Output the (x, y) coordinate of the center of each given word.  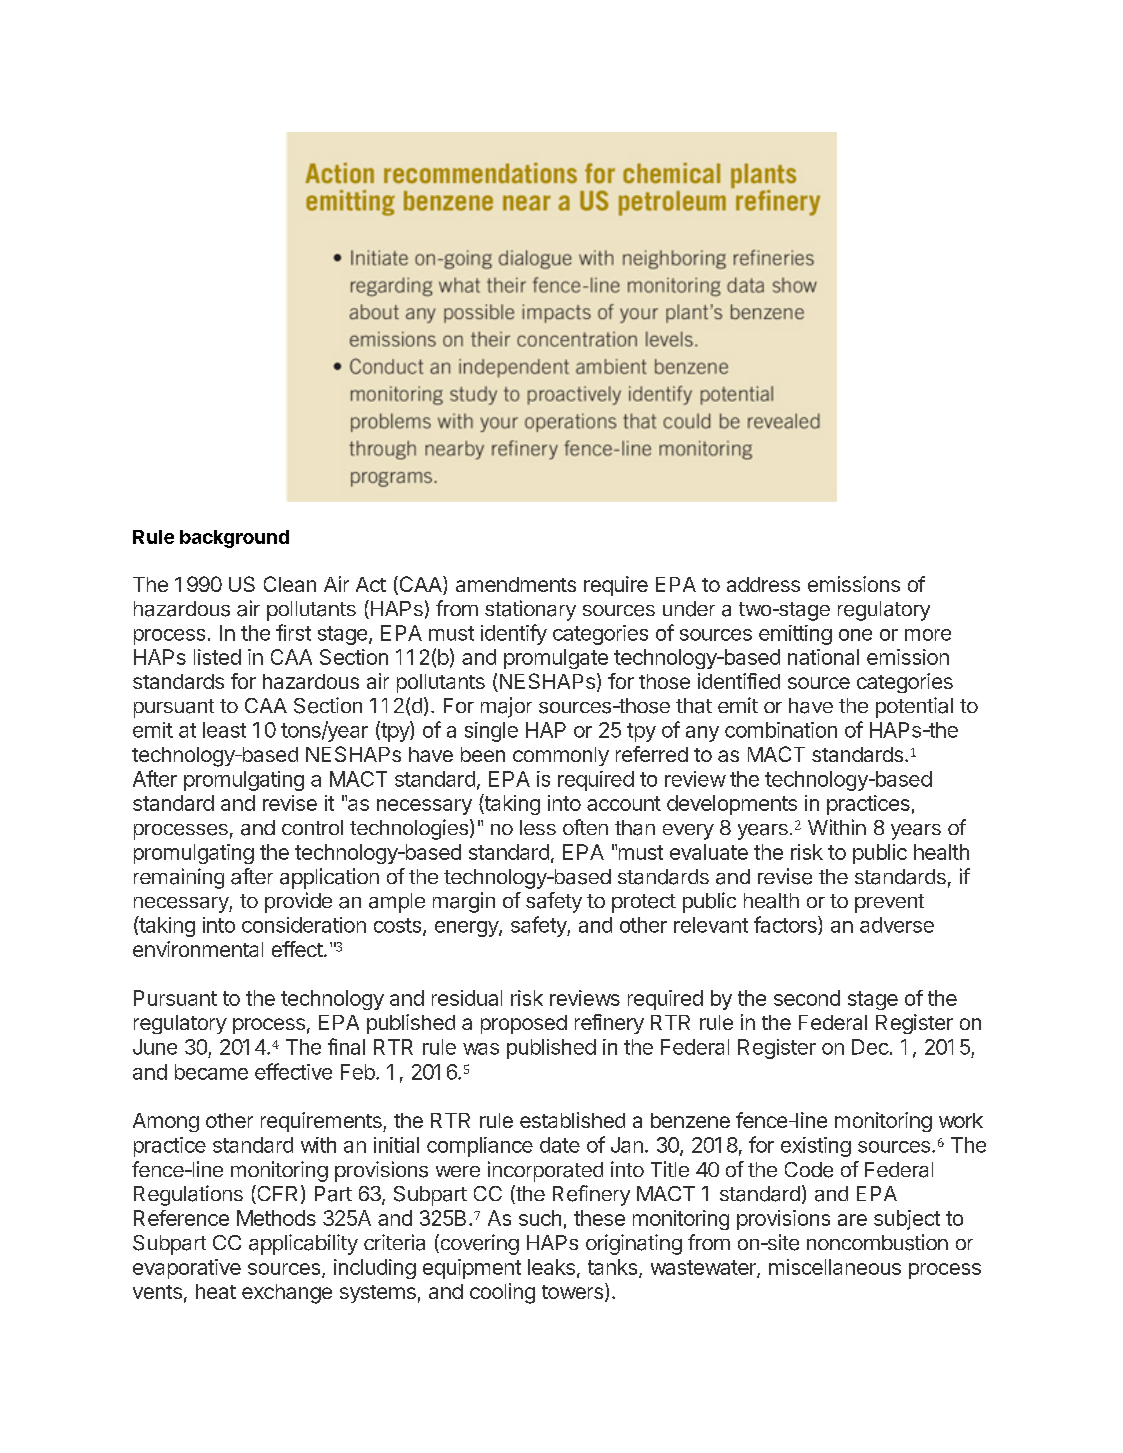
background (234, 539)
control (312, 827)
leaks (551, 1267)
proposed (524, 1024)
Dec (870, 1047)
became (211, 1072)
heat (216, 1291)
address (763, 584)
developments (732, 805)
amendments (516, 584)
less (538, 827)
